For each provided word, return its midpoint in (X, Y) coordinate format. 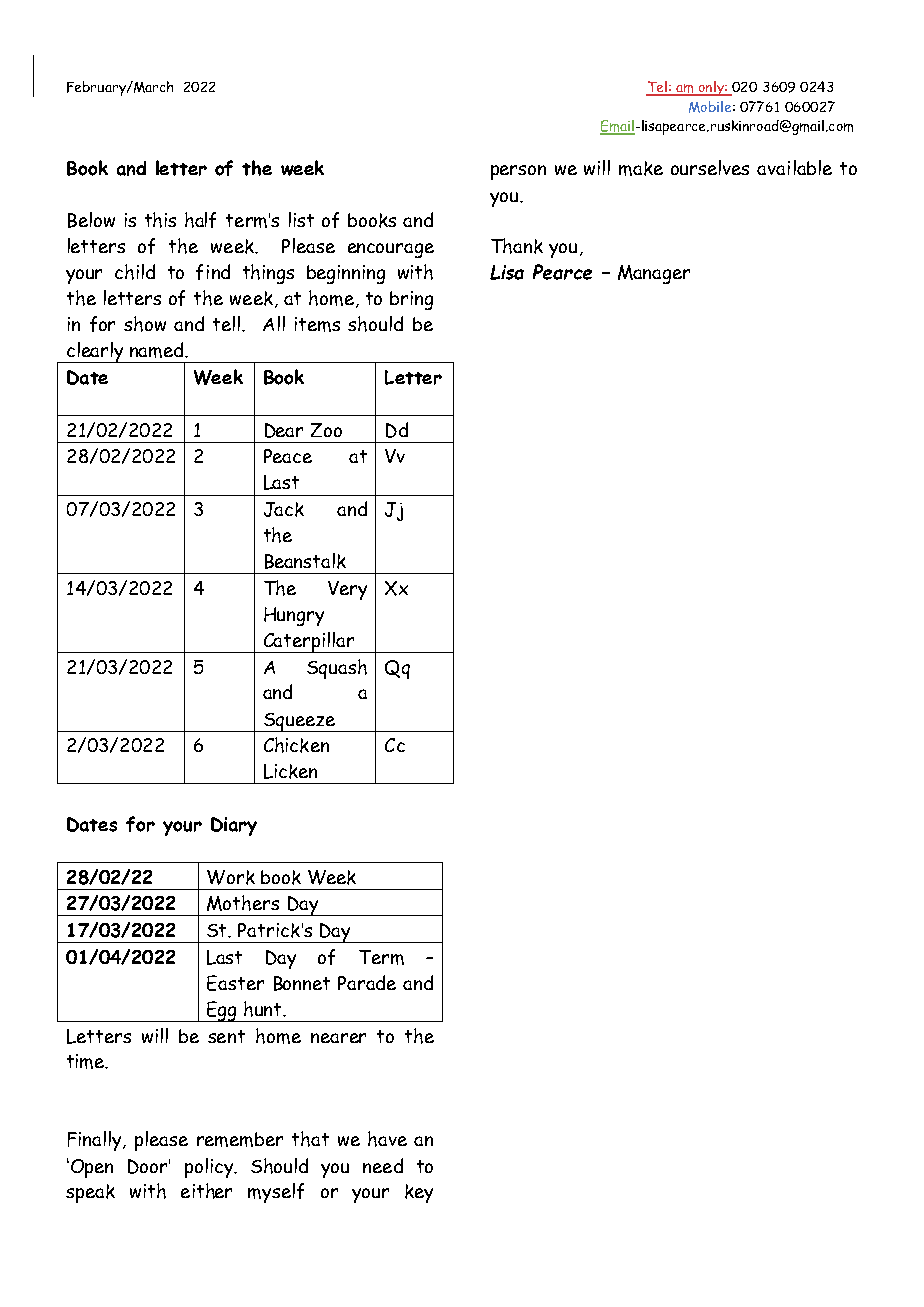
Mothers (243, 903)
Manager (654, 274)
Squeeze (299, 722)
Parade (367, 982)
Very (347, 590)
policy (210, 1168)
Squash (337, 669)
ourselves (710, 167)
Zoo (326, 430)
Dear (284, 430)
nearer (338, 1038)
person (518, 172)
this (160, 220)
